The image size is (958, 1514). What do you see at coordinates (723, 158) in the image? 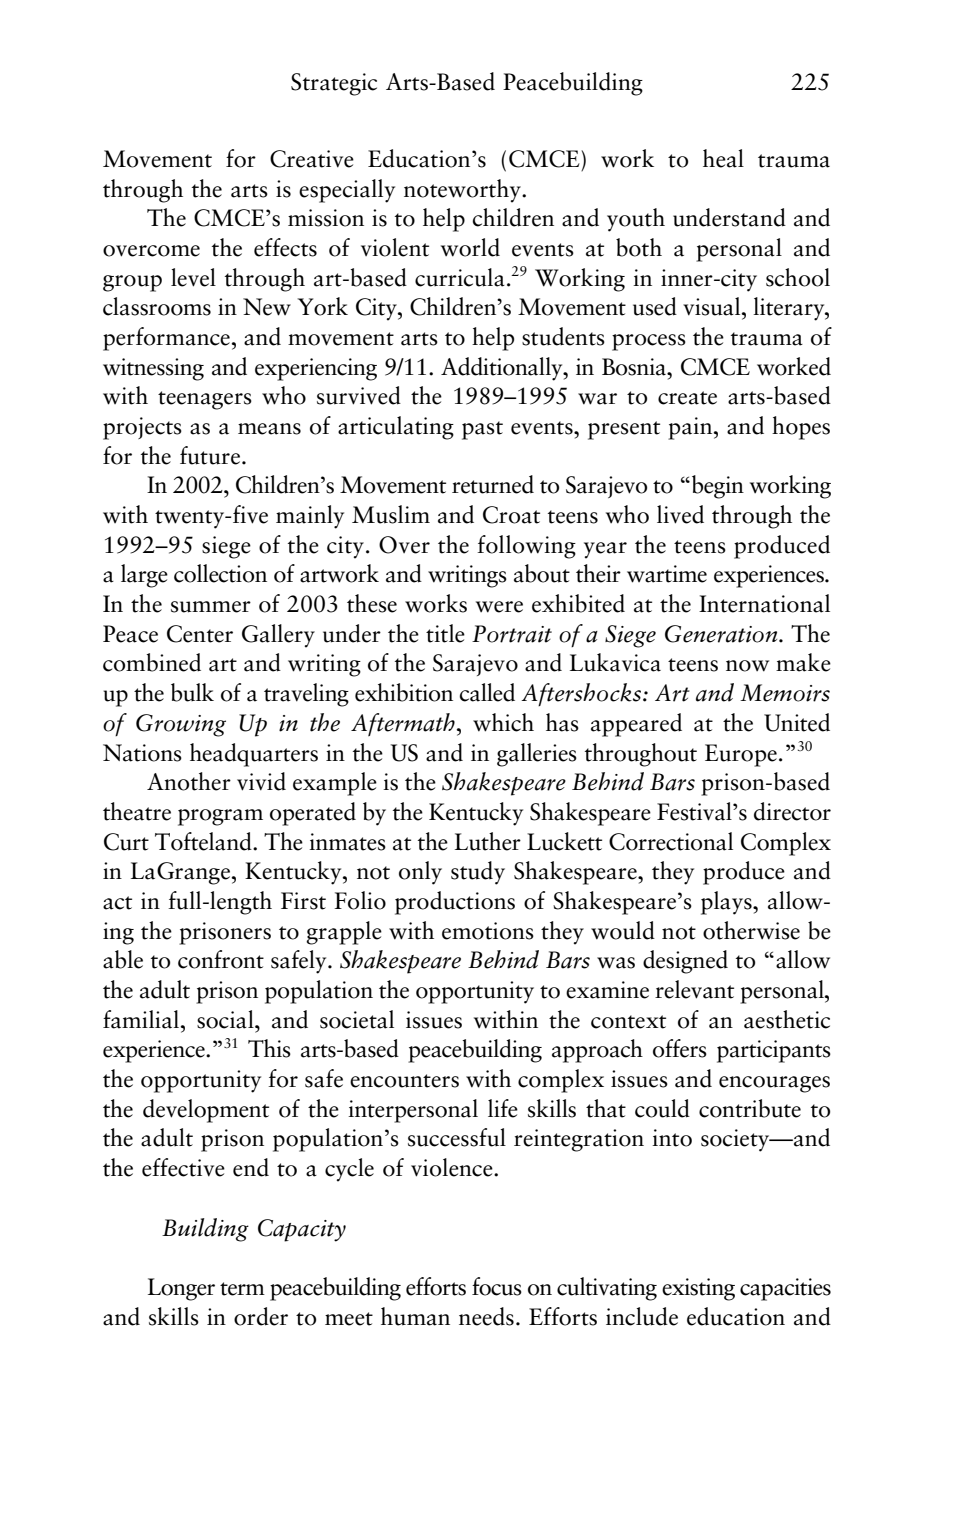
I see `heal` at bounding box center [723, 158].
